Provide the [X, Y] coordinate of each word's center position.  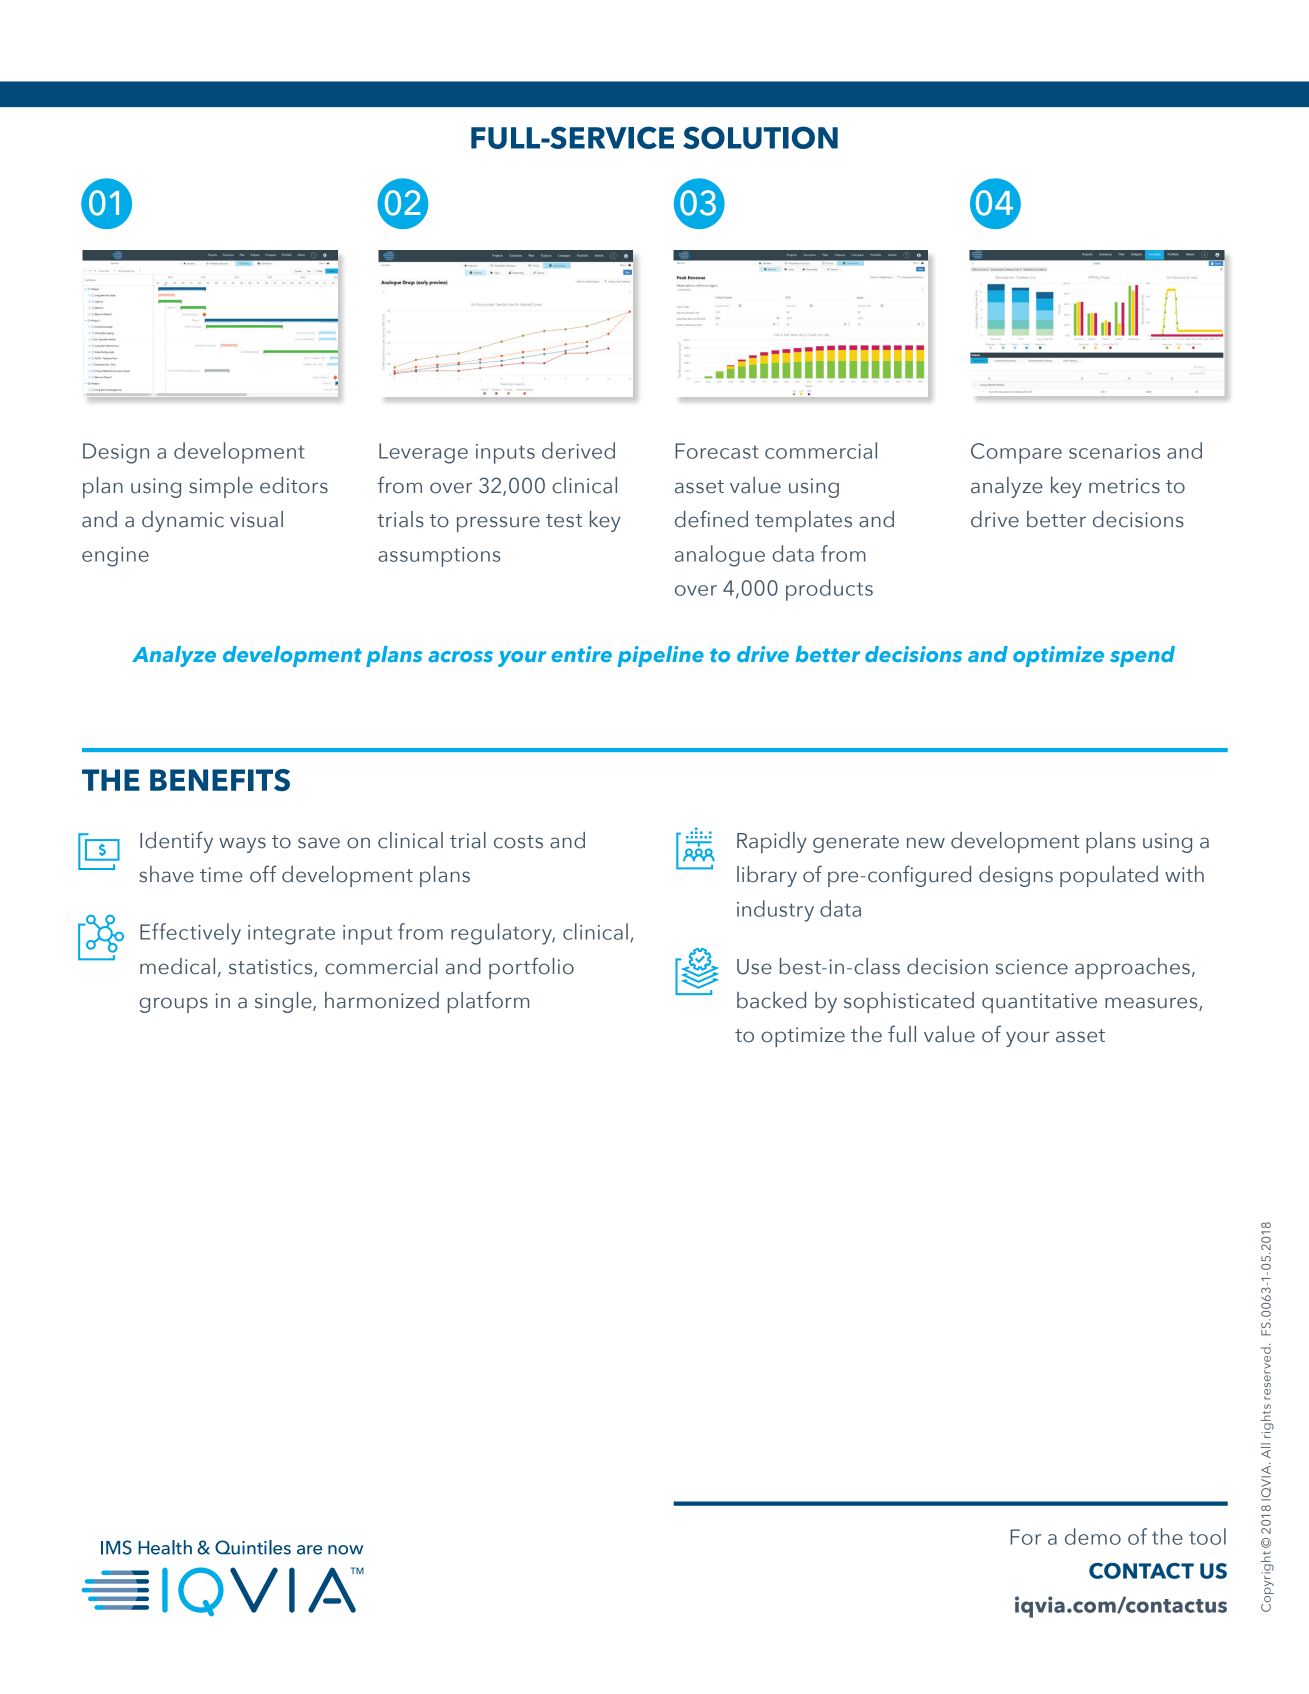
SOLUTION [760, 137]
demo [1093, 1536]
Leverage [423, 453]
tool [1207, 1536]
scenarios [1114, 451]
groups [173, 1005]
